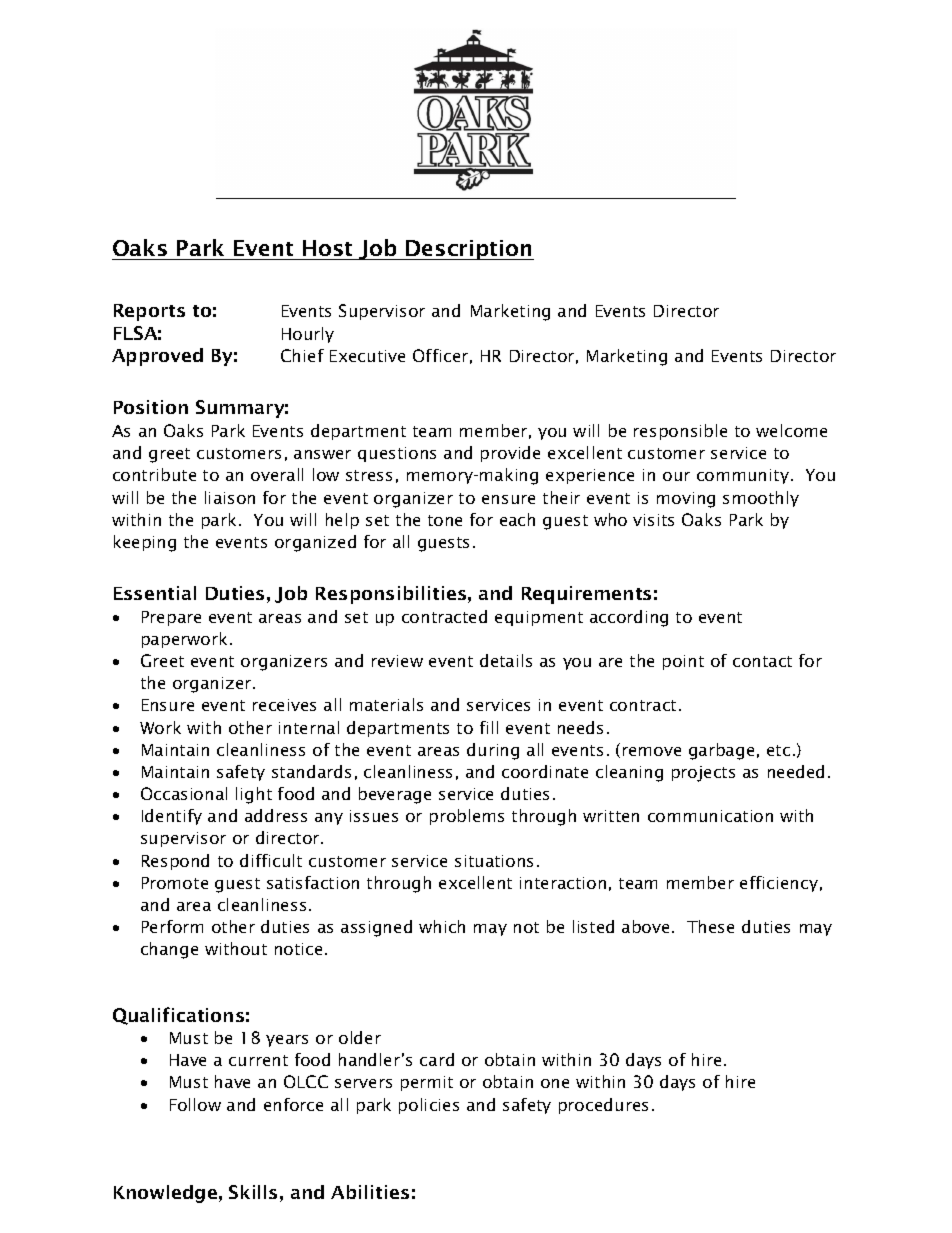 This screenshot has height=1233, width=952. What do you see at coordinates (653, 520) in the screenshot?
I see `visits` at bounding box center [653, 520].
